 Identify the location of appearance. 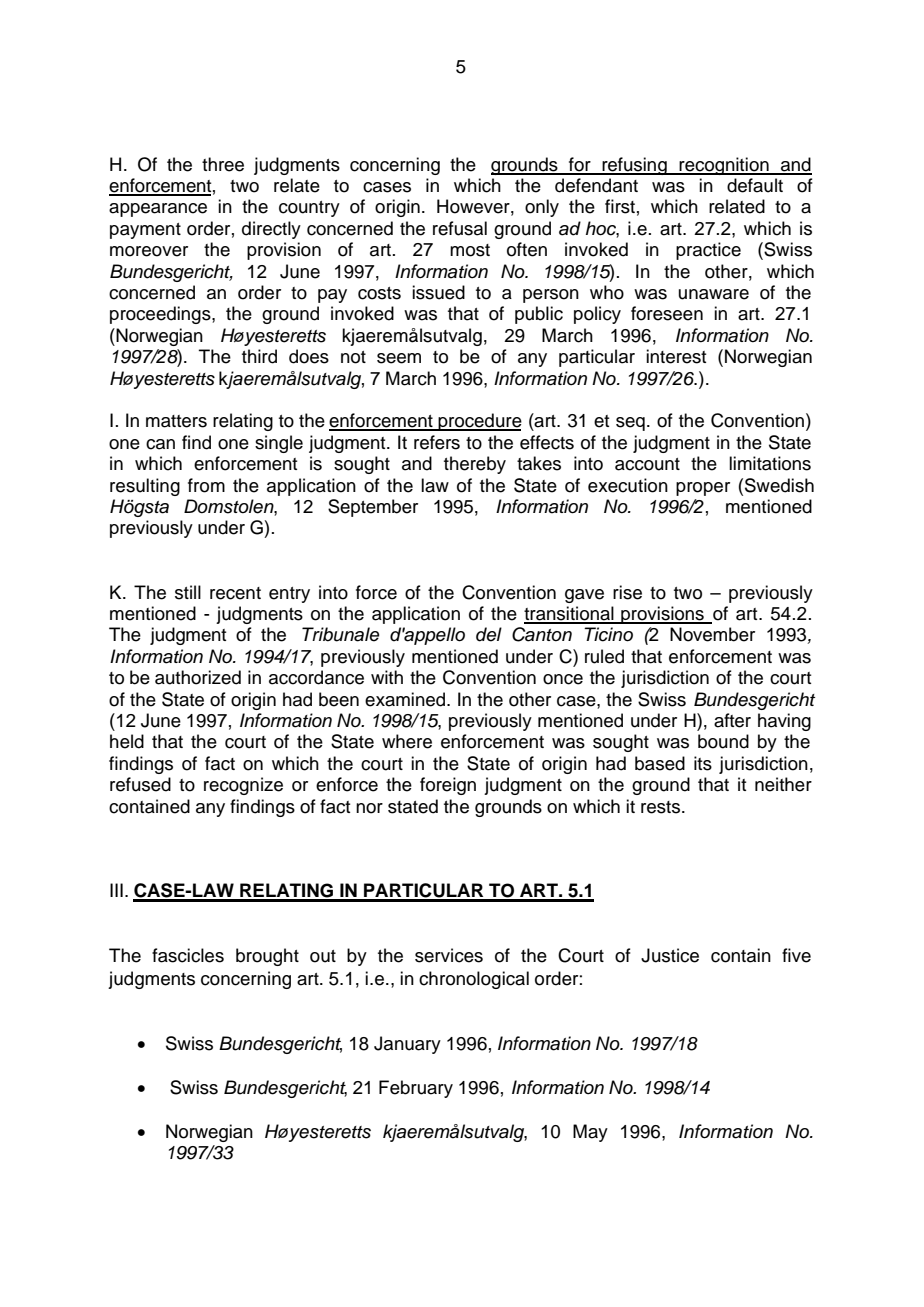
(158, 210).
